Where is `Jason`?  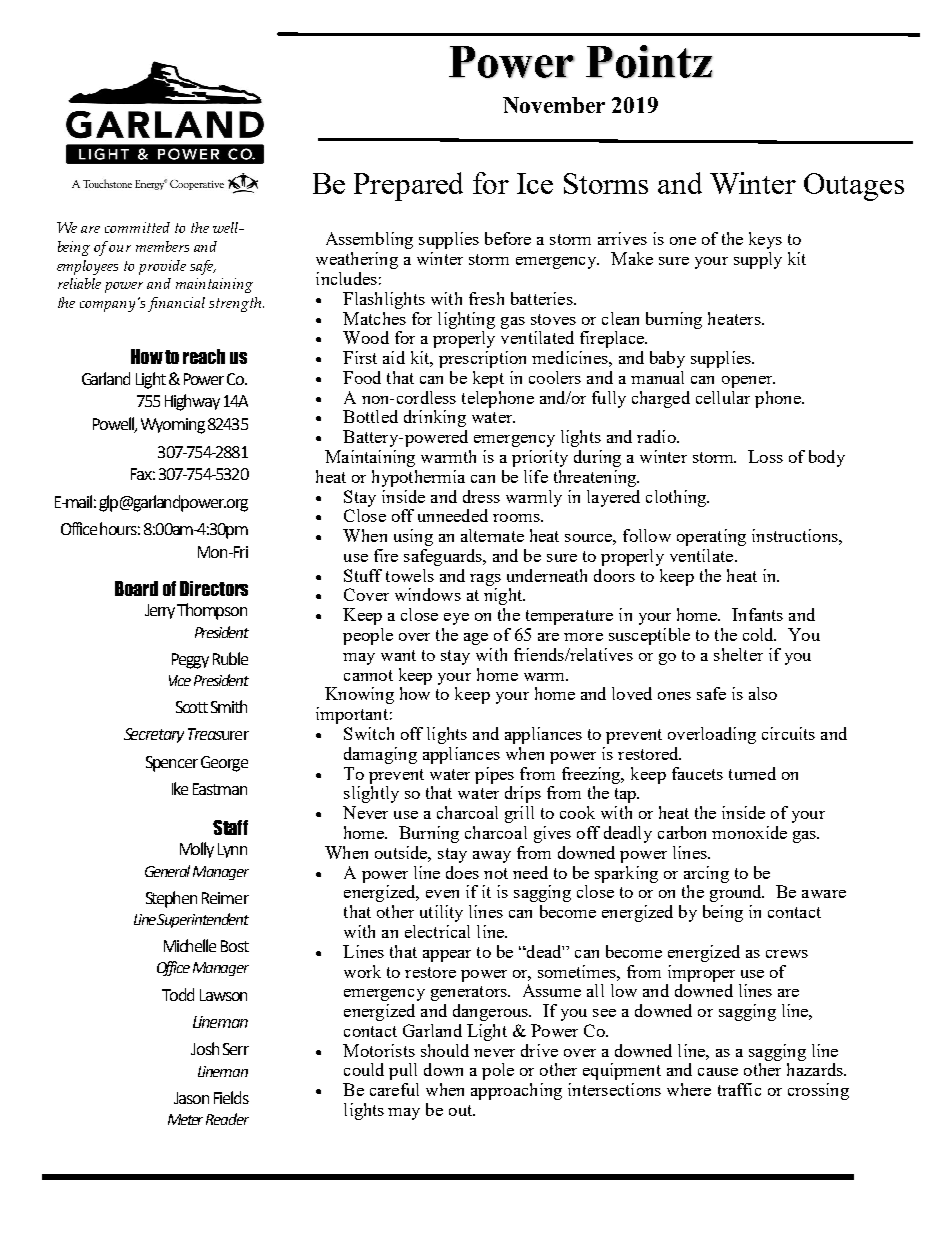
Jason is located at coordinates (191, 1098).
